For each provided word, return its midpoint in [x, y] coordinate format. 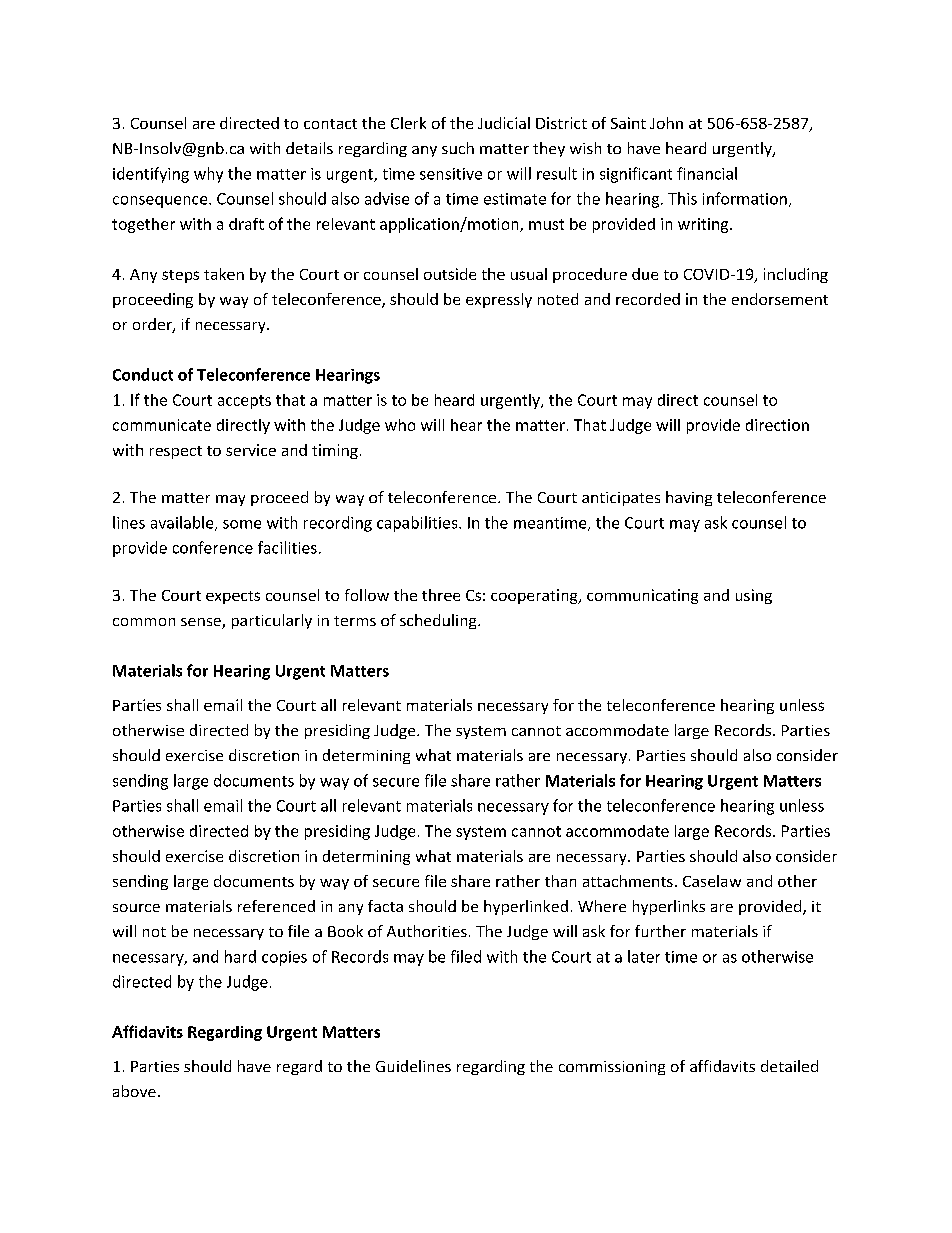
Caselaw [712, 881]
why [208, 175]
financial [707, 173]
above [134, 1091]
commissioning [612, 1068]
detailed [789, 1066]
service [251, 450]
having [689, 498]
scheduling [439, 621]
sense [202, 623]
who [400, 425]
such [458, 148]
